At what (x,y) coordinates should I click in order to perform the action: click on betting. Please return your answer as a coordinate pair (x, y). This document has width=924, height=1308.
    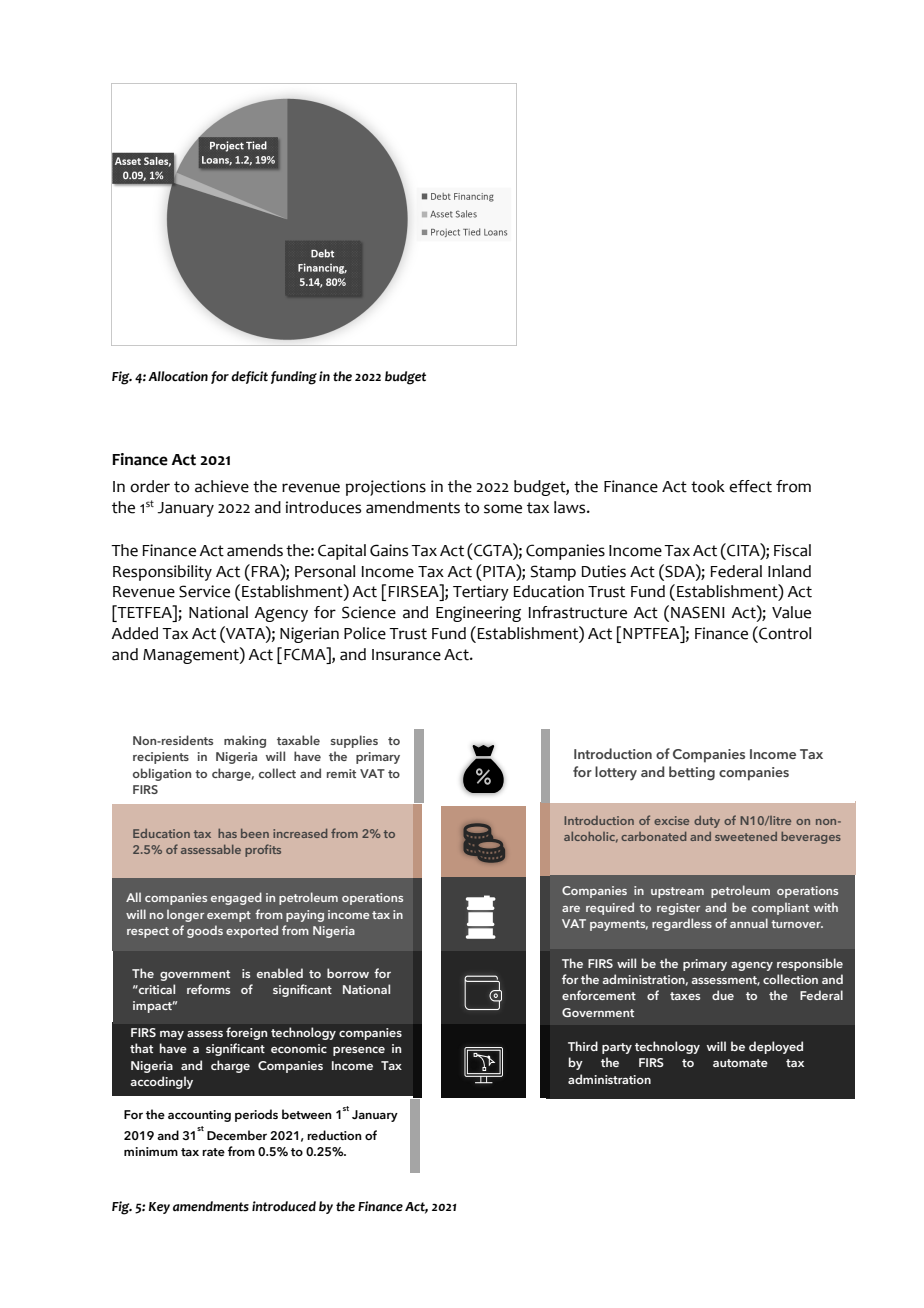
    Looking at the image, I should click on (692, 773).
